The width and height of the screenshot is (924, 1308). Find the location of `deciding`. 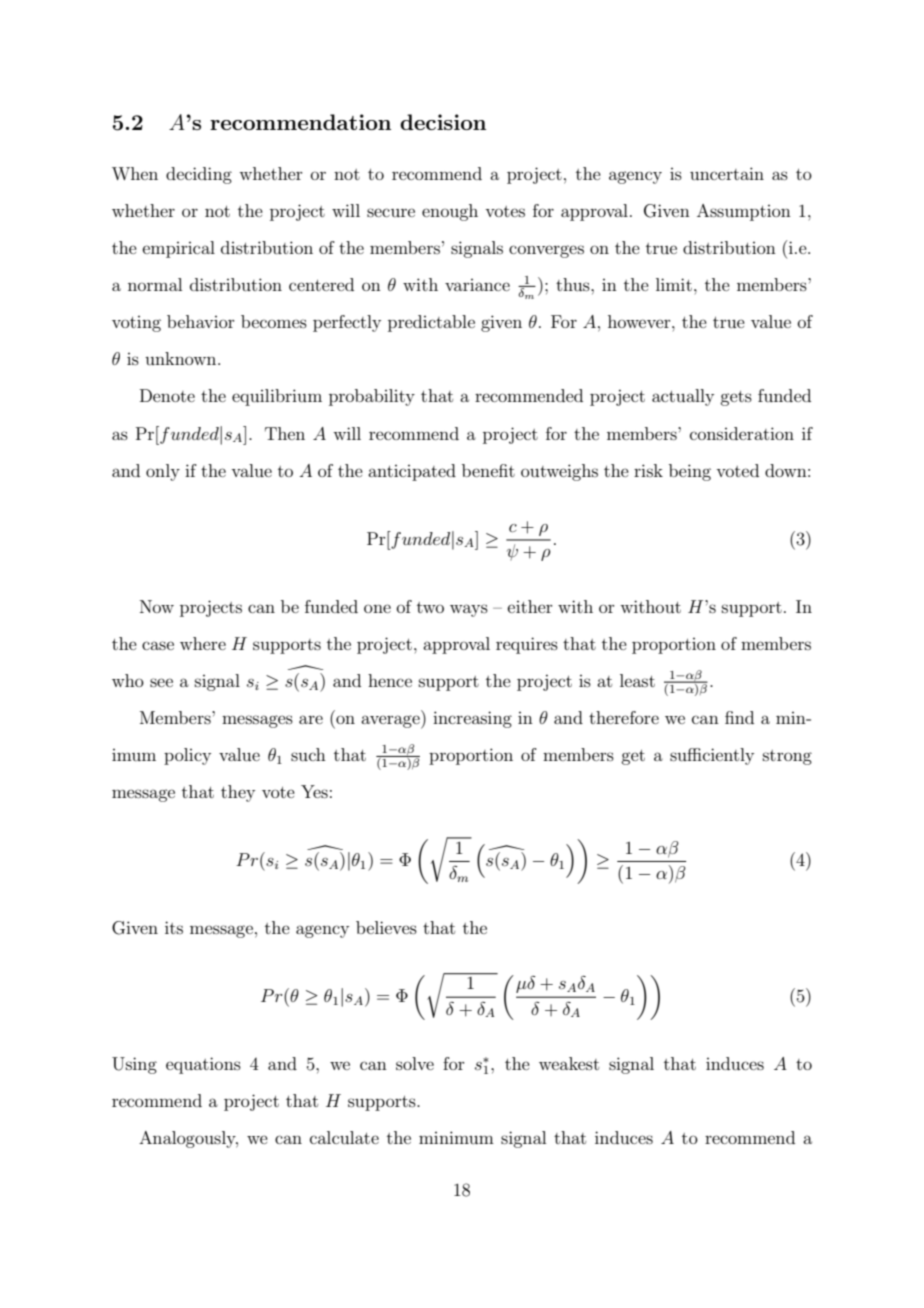

deciding is located at coordinates (199, 175).
